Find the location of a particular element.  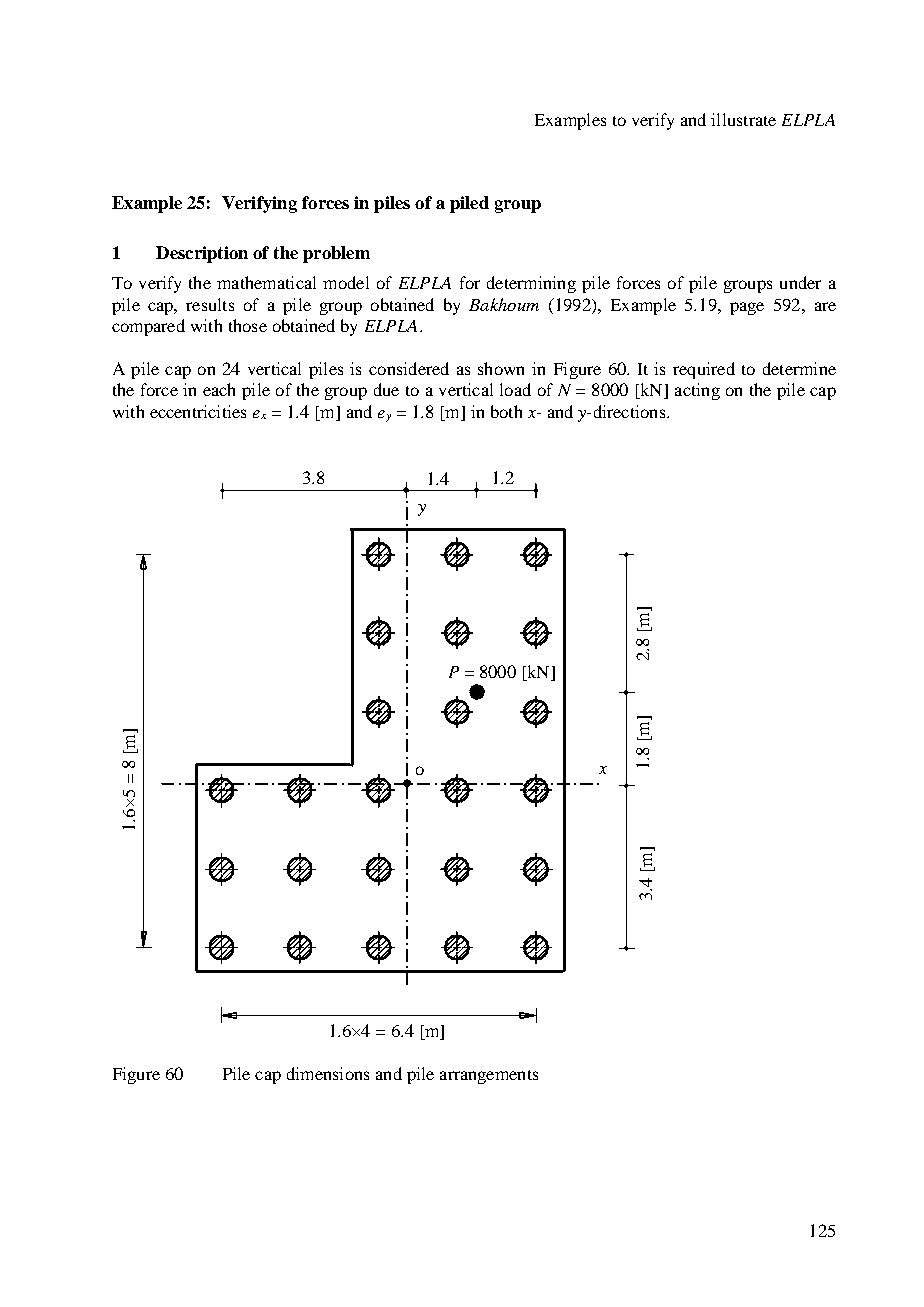

illustrate is located at coordinates (743, 119).
